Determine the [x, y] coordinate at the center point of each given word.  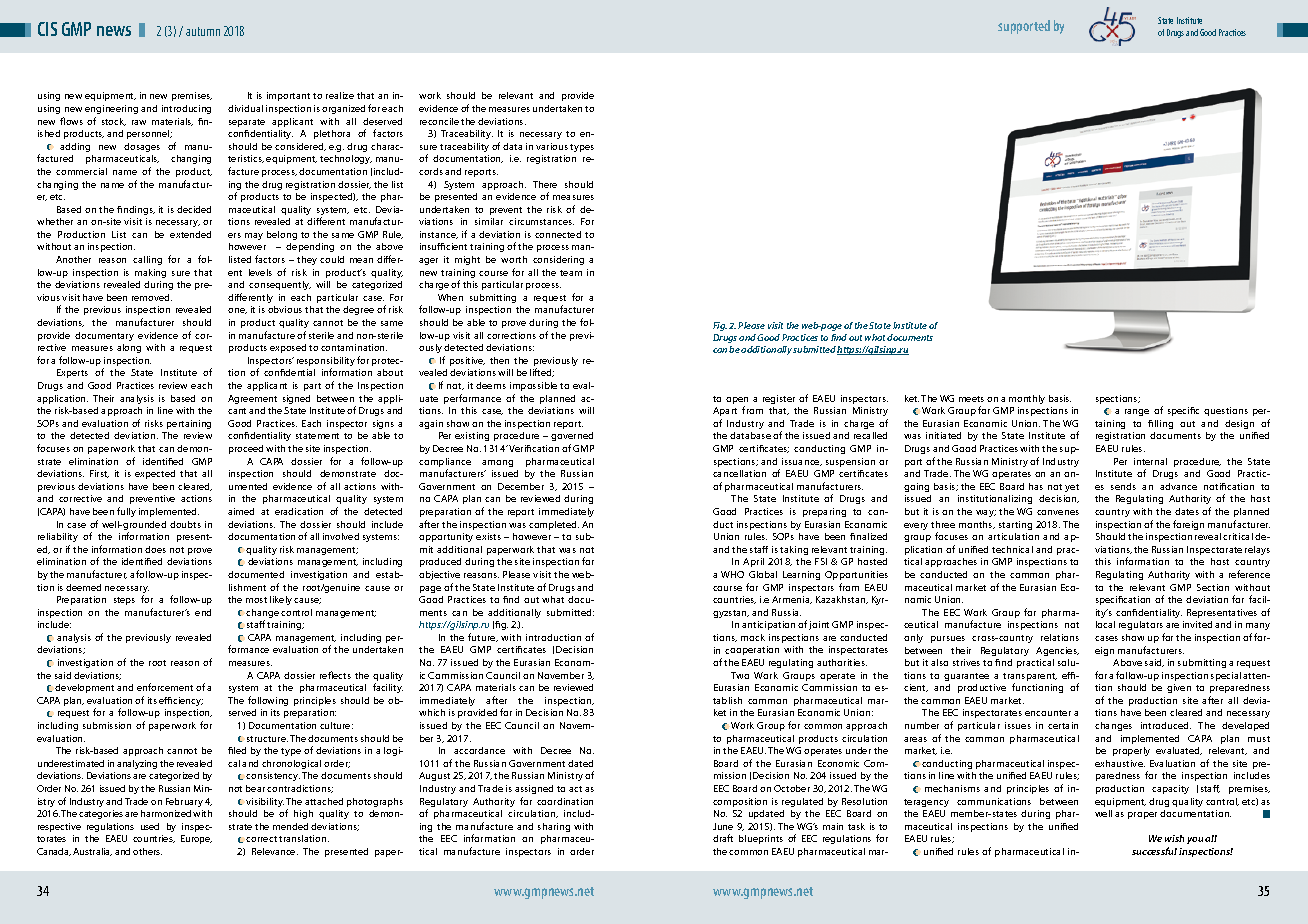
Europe [196, 839]
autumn [203, 31]
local [1105, 624]
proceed [246, 449]
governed [572, 438]
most [256, 600]
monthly [1027, 399]
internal [1150, 461]
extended [190, 234]
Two [740, 675]
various [552, 146]
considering [558, 260]
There [545, 184]
